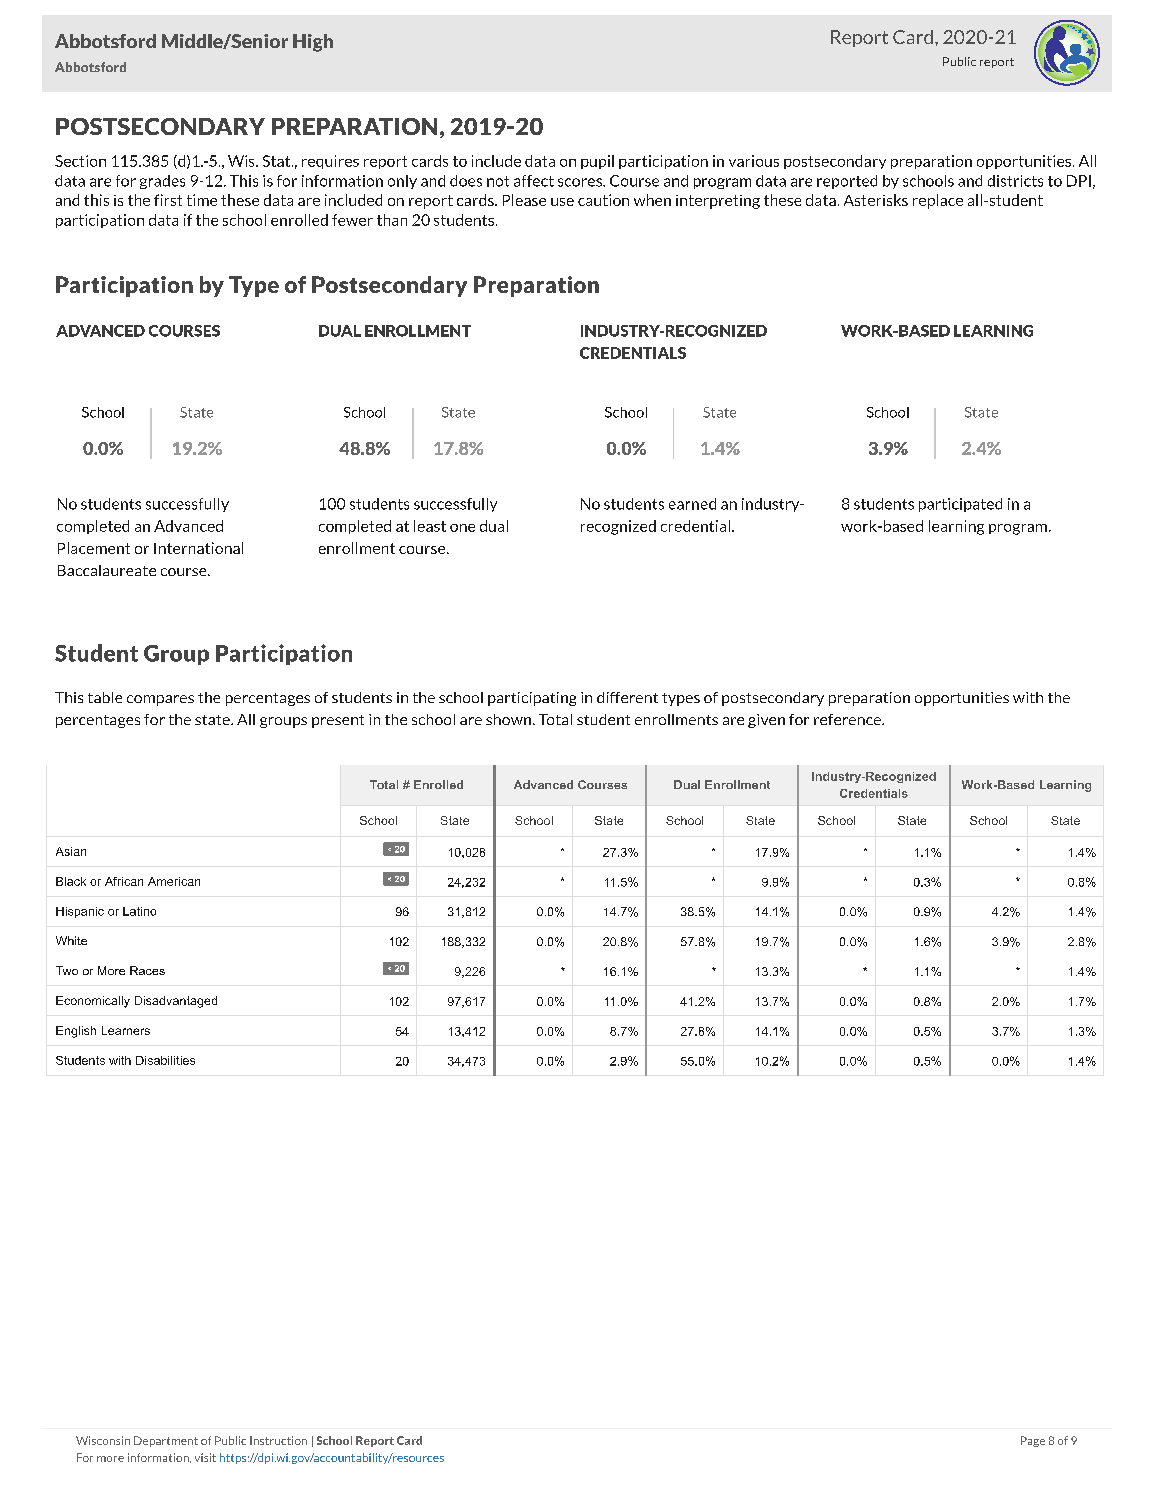  What do you see at coordinates (278, 1440) in the page?
I see `Instruction` at bounding box center [278, 1440].
